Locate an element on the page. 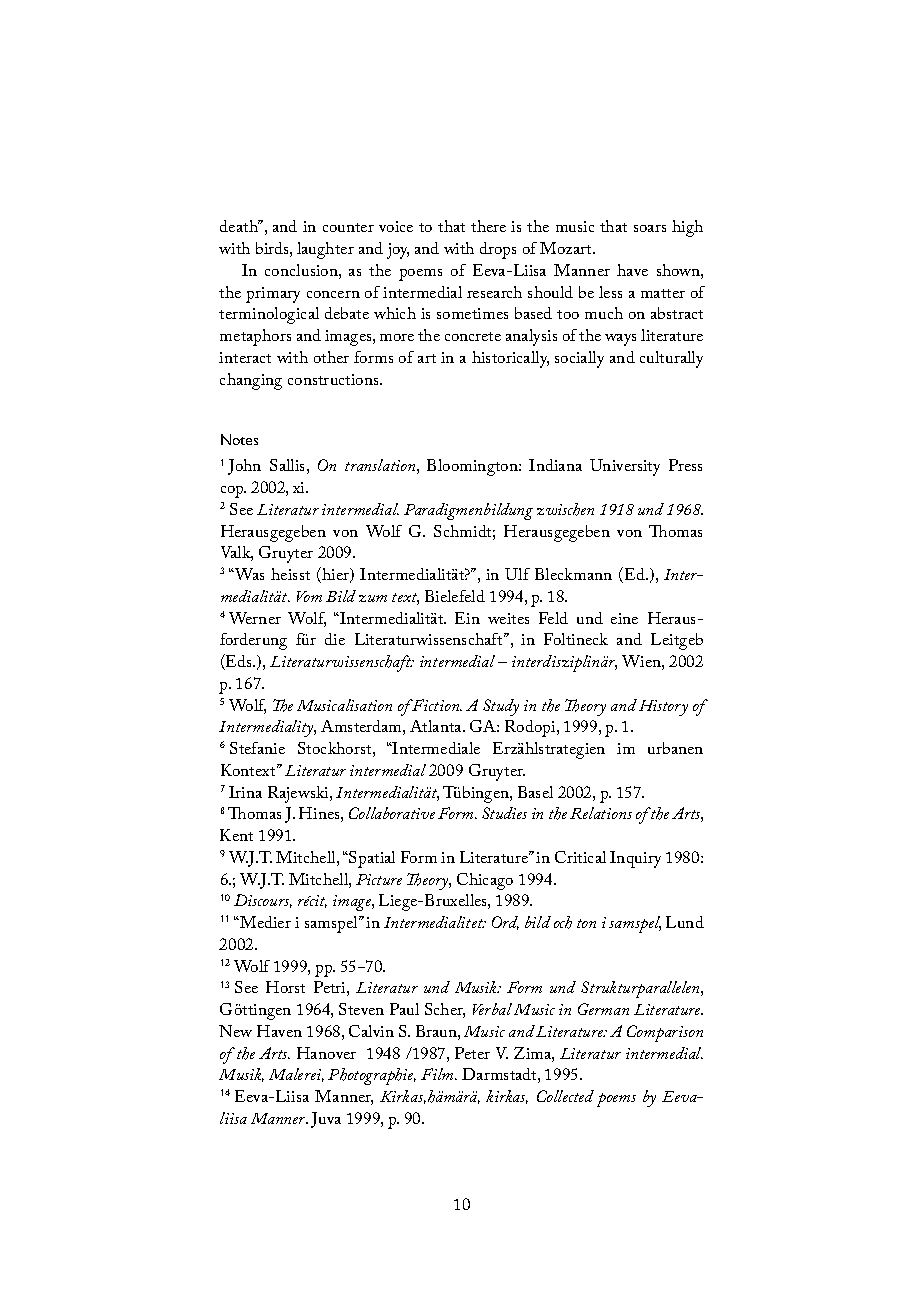 The image size is (924, 1308). drops is located at coordinates (498, 250).
